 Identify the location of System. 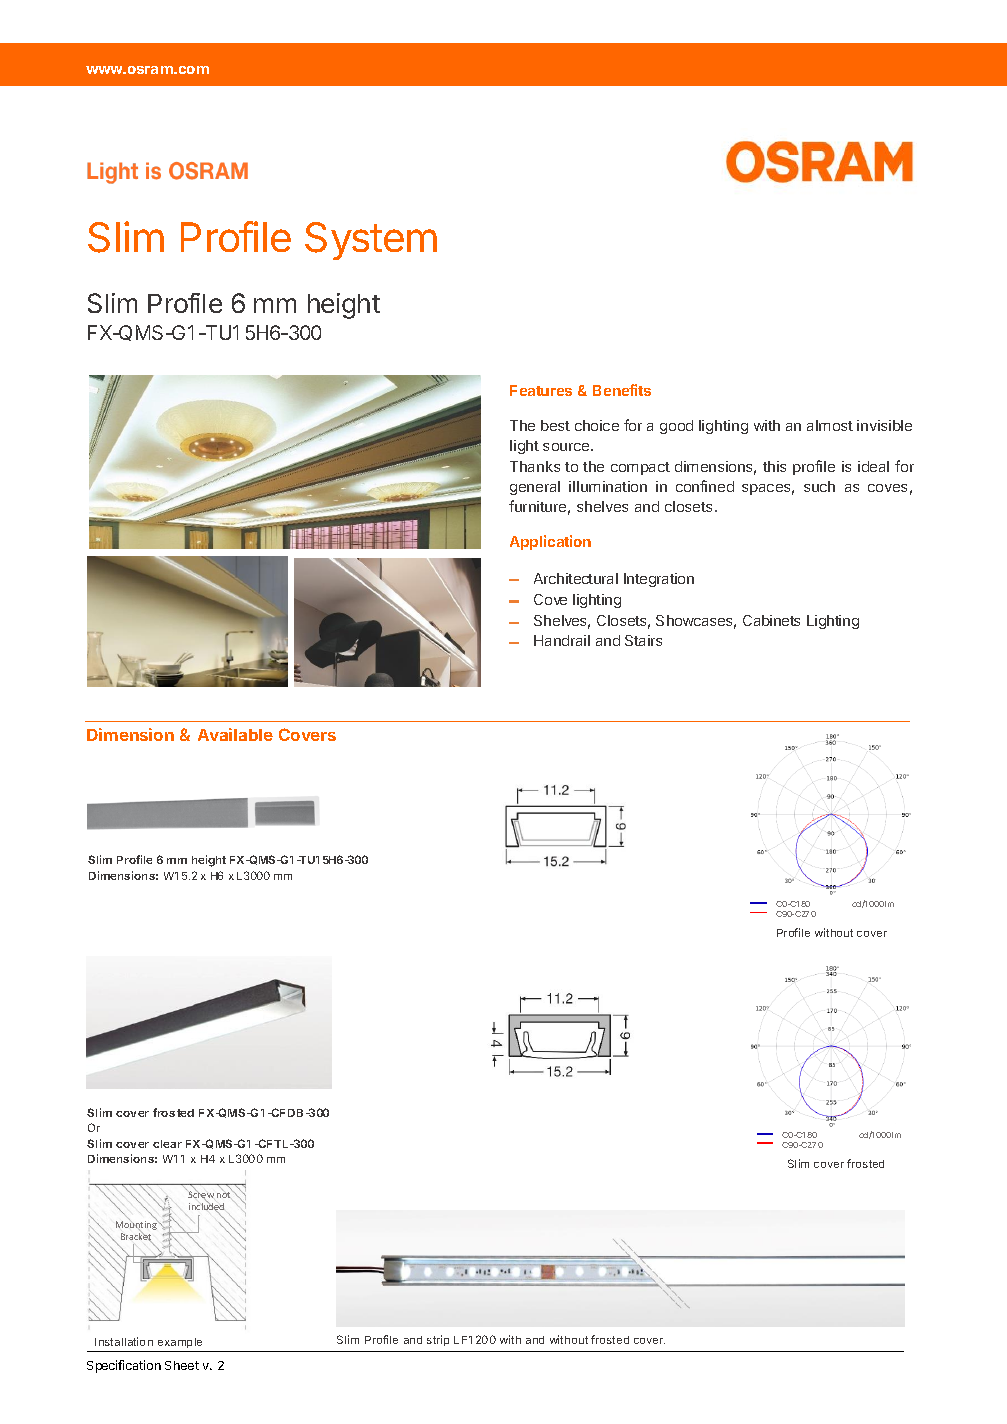
(371, 241).
